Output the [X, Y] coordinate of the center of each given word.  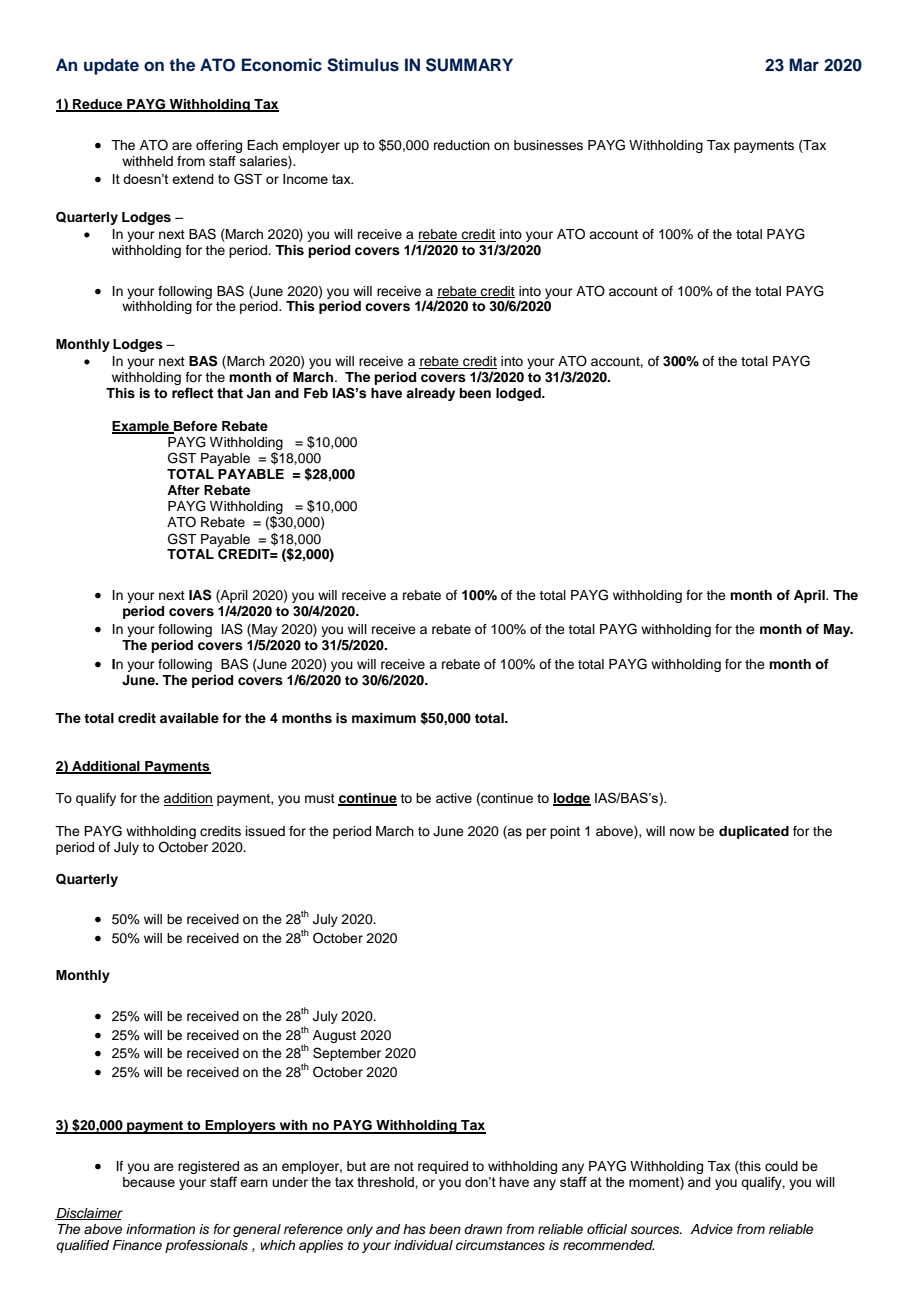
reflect [193, 393]
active [454, 798]
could [781, 1166]
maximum [384, 718]
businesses [548, 145]
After [183, 490]
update [111, 66]
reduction [462, 145]
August [334, 1036]
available [189, 718]
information [160, 1229]
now [682, 832]
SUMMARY [469, 65]
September [347, 1054]
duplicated [754, 832]
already [430, 394]
